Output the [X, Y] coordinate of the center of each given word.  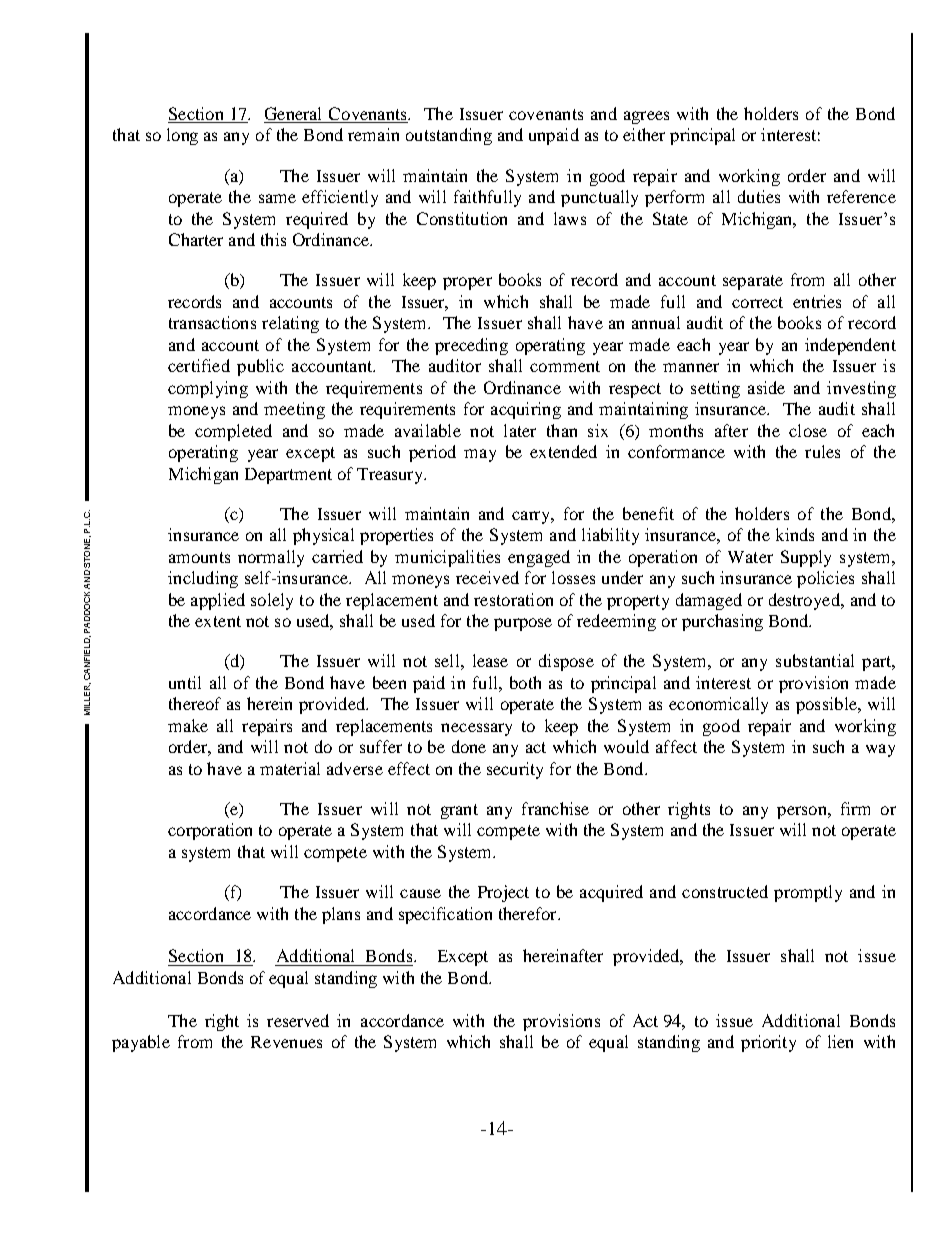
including [203, 579]
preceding [471, 346]
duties [759, 196]
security [515, 770]
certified [199, 365]
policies [825, 579]
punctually [599, 198]
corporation [210, 831]
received [487, 577]
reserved [298, 1020]
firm [855, 808]
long [182, 136]
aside [766, 387]
